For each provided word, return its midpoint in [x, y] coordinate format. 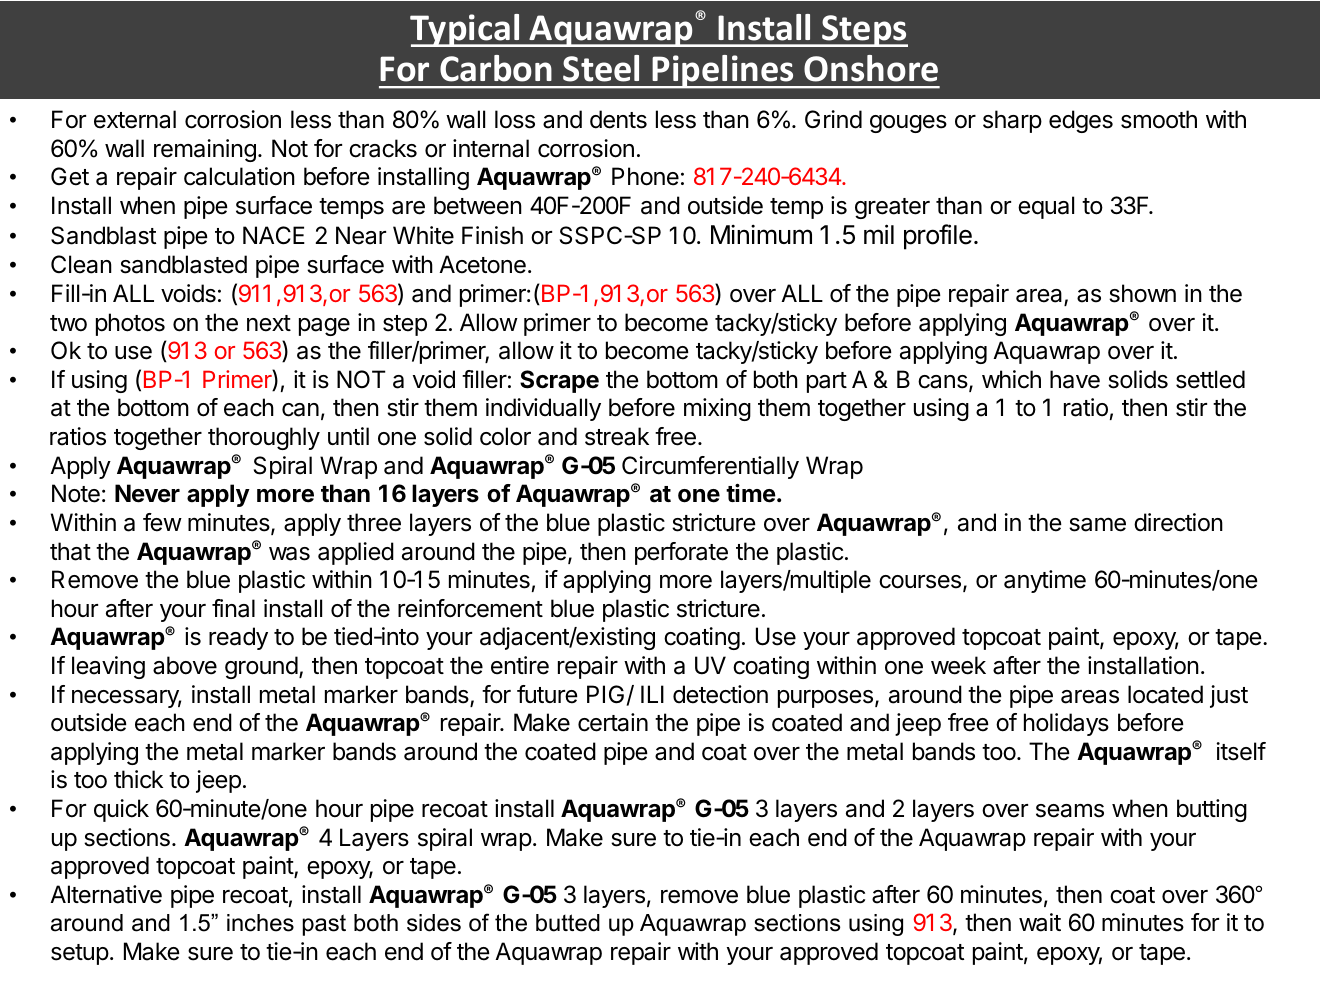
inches [260, 923]
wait [1040, 922]
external [135, 119]
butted [568, 923]
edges [1081, 121]
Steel [601, 68]
